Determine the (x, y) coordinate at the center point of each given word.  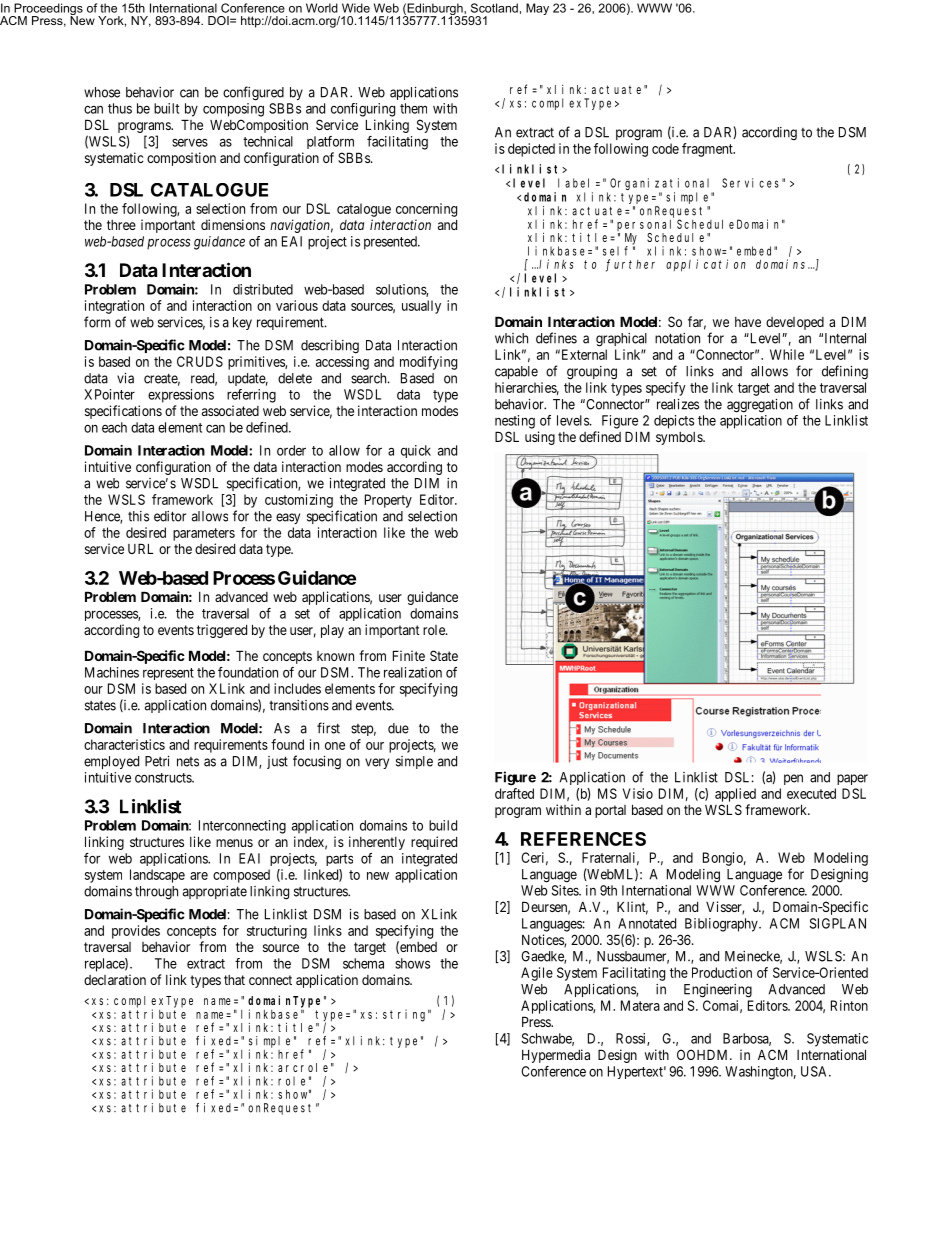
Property (388, 501)
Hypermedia (556, 1056)
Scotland (494, 8)
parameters (204, 534)
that (234, 980)
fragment (708, 150)
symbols (680, 438)
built (166, 108)
